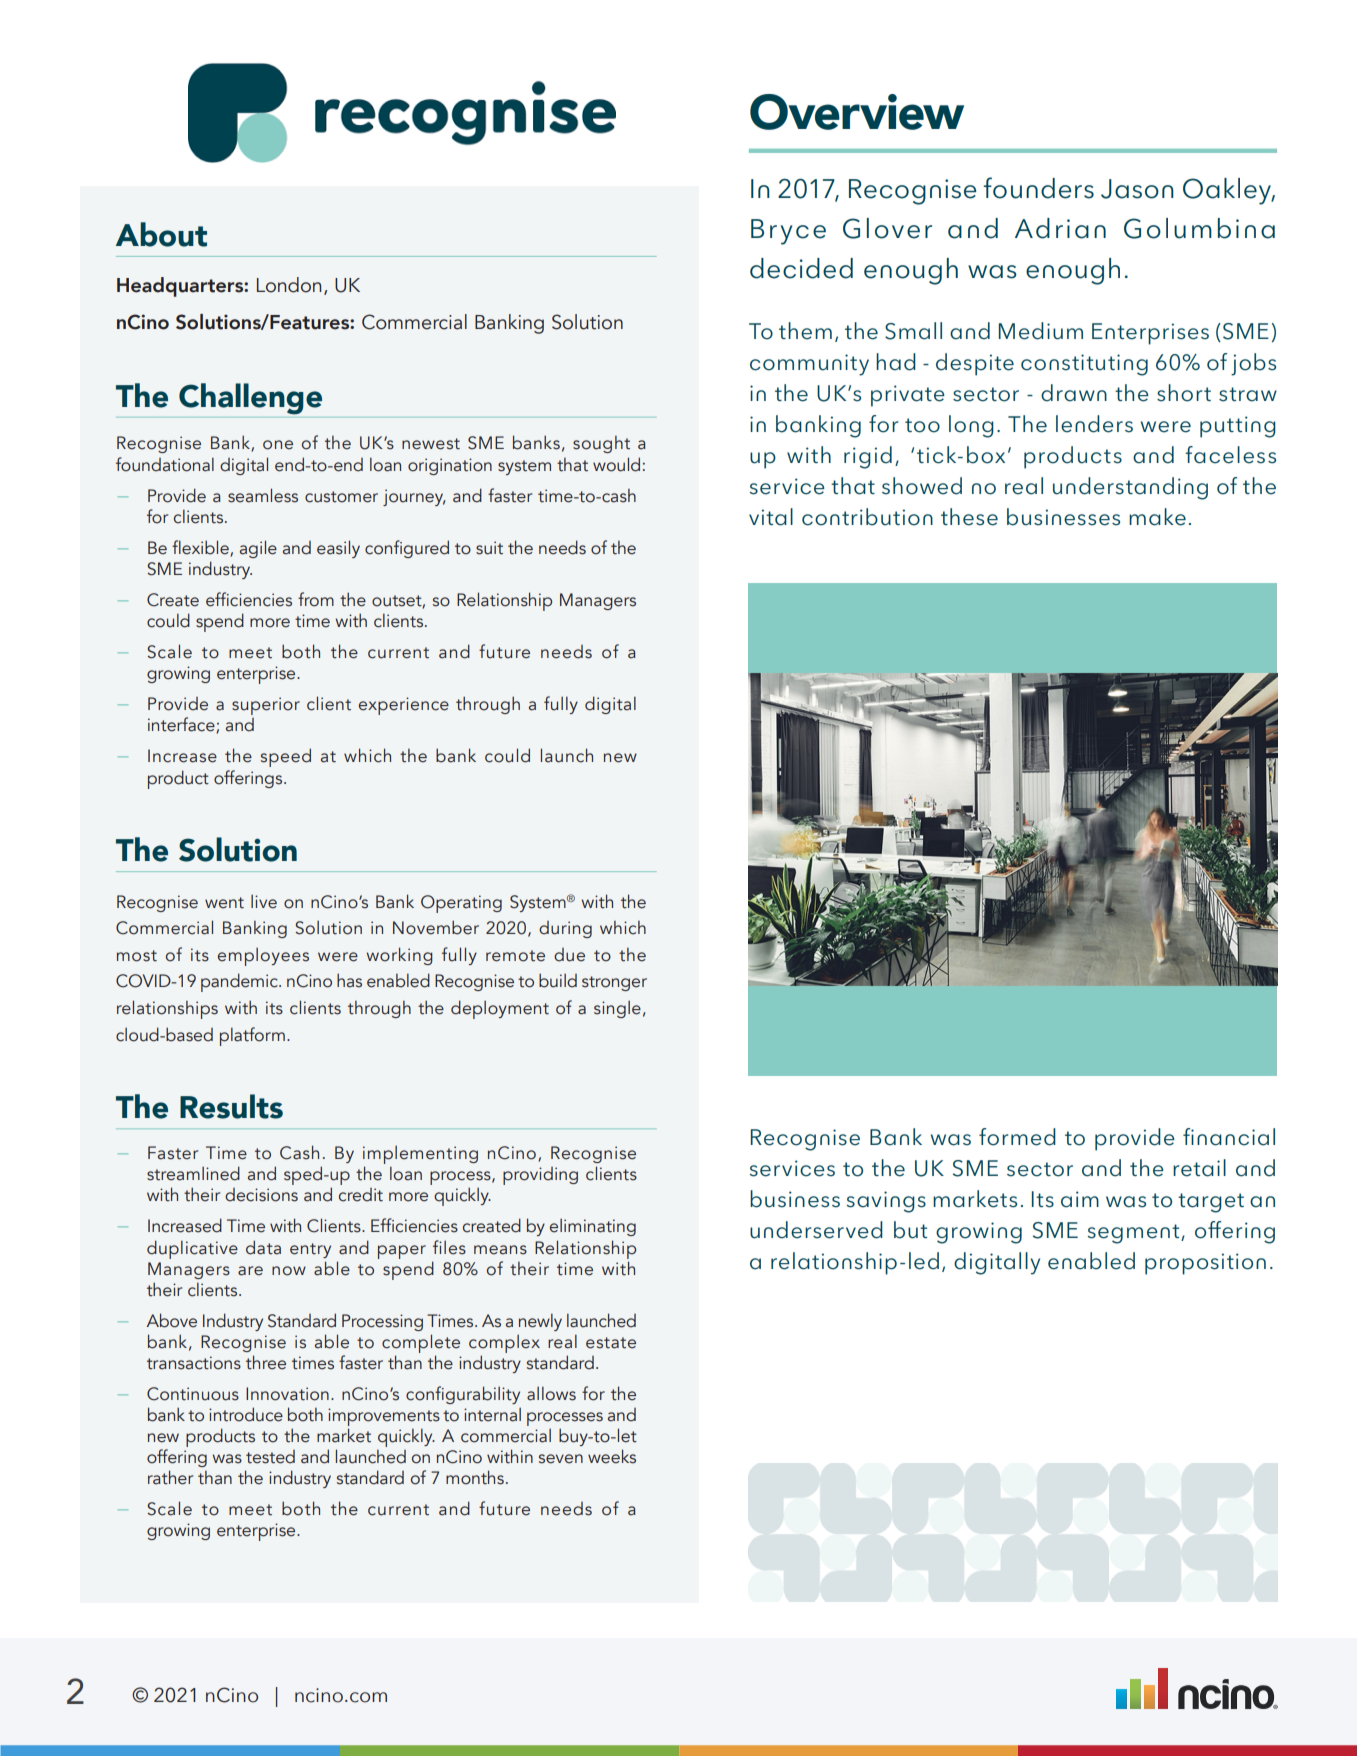  What do you see at coordinates (1137, 189) in the screenshot?
I see `Jason` at bounding box center [1137, 189].
